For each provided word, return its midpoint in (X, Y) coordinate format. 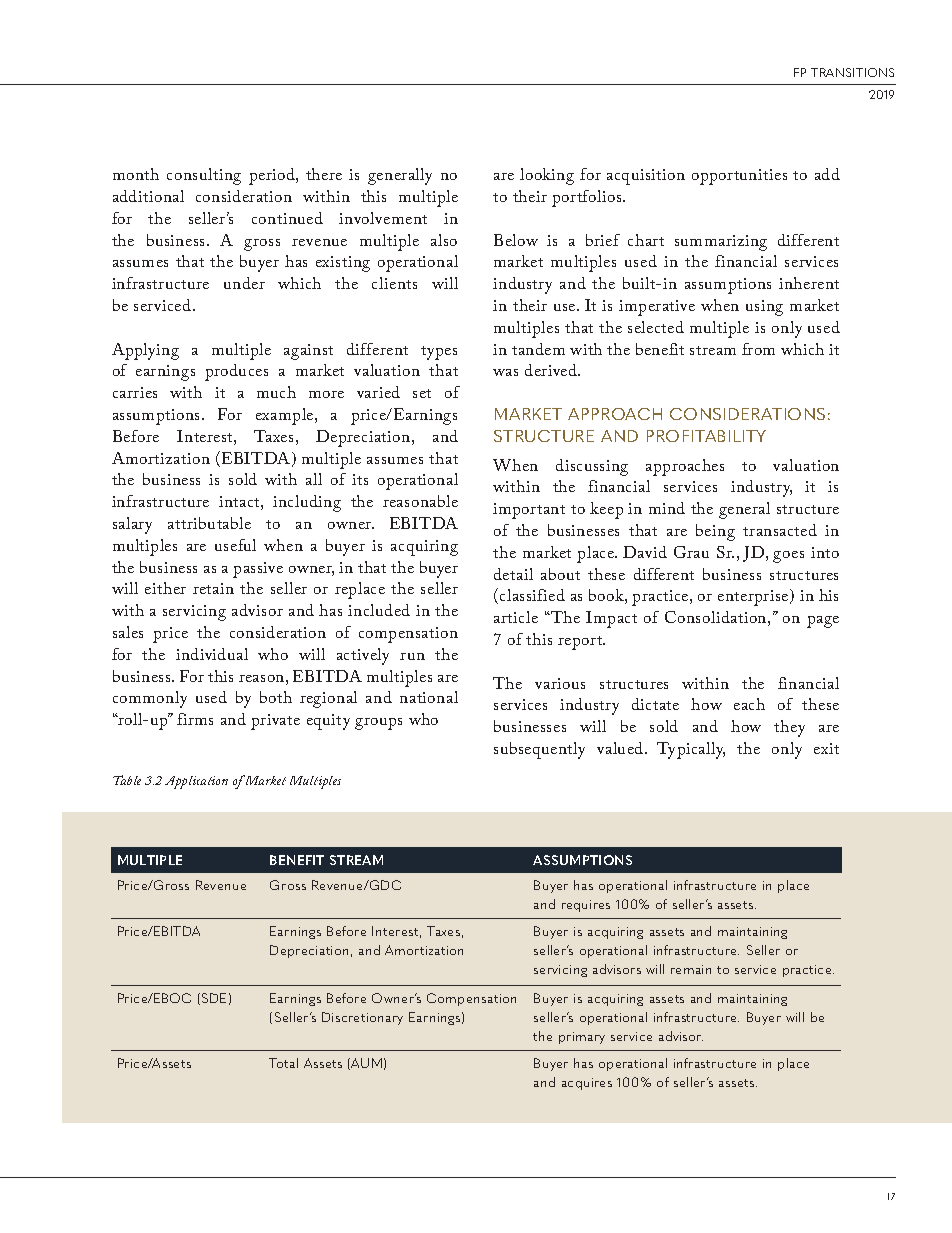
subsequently (539, 750)
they (789, 728)
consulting (204, 176)
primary (582, 1038)
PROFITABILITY (706, 436)
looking (547, 176)
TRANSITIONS (852, 72)
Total (283, 1063)
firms (195, 719)
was (505, 372)
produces (236, 372)
